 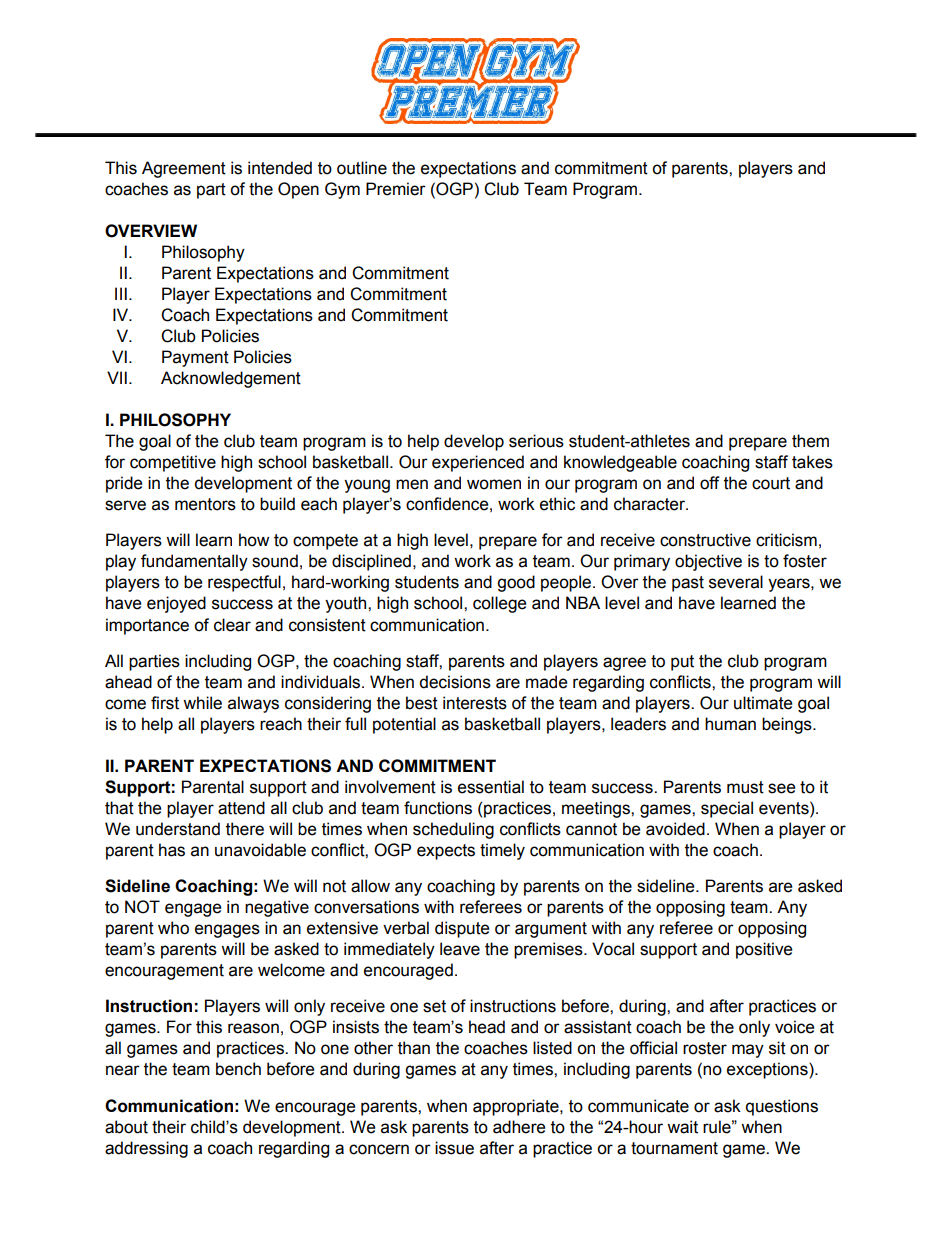 What do you see at coordinates (232, 625) in the image?
I see `clear` at bounding box center [232, 625].
